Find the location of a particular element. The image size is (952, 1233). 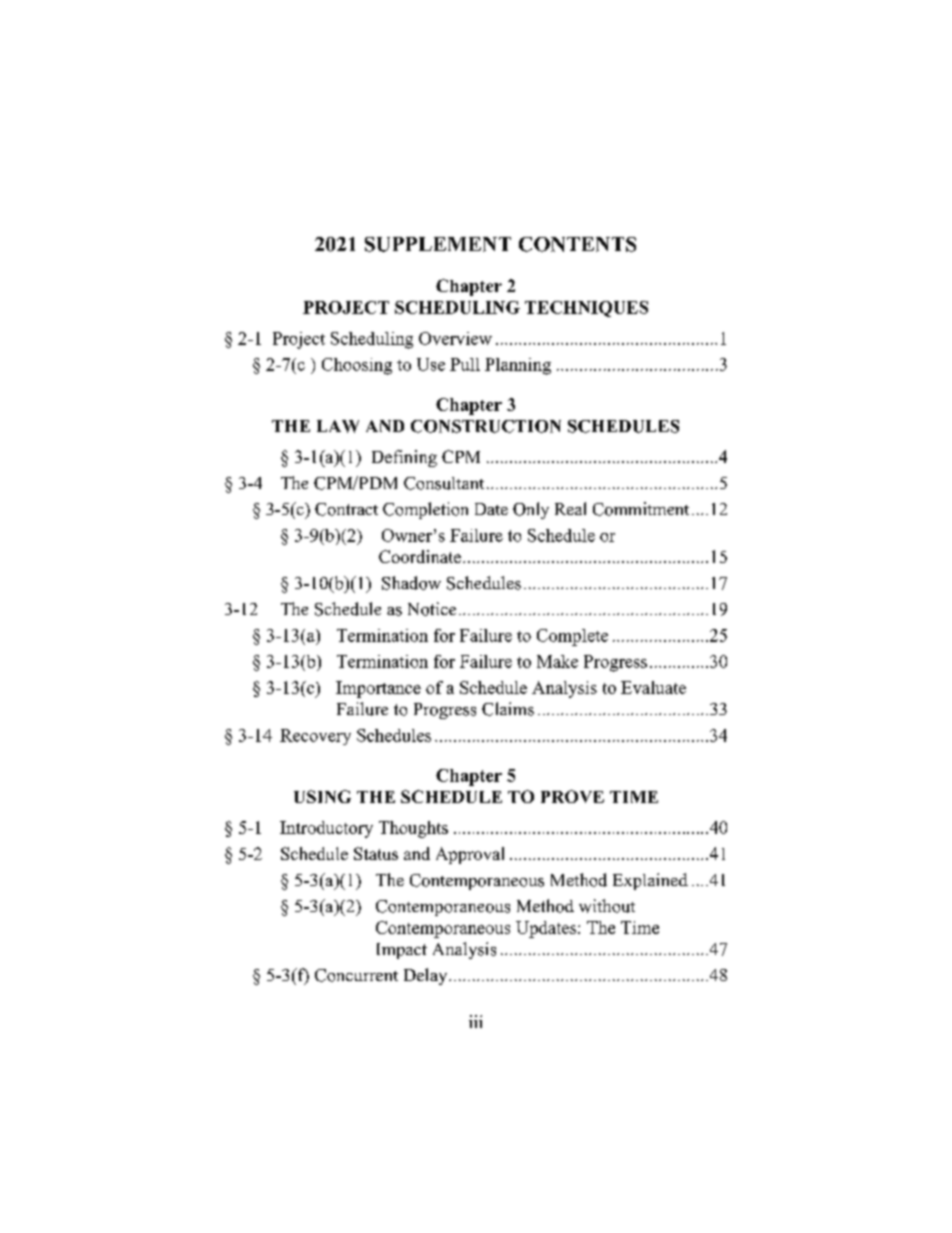

Claims is located at coordinates (508, 709).
